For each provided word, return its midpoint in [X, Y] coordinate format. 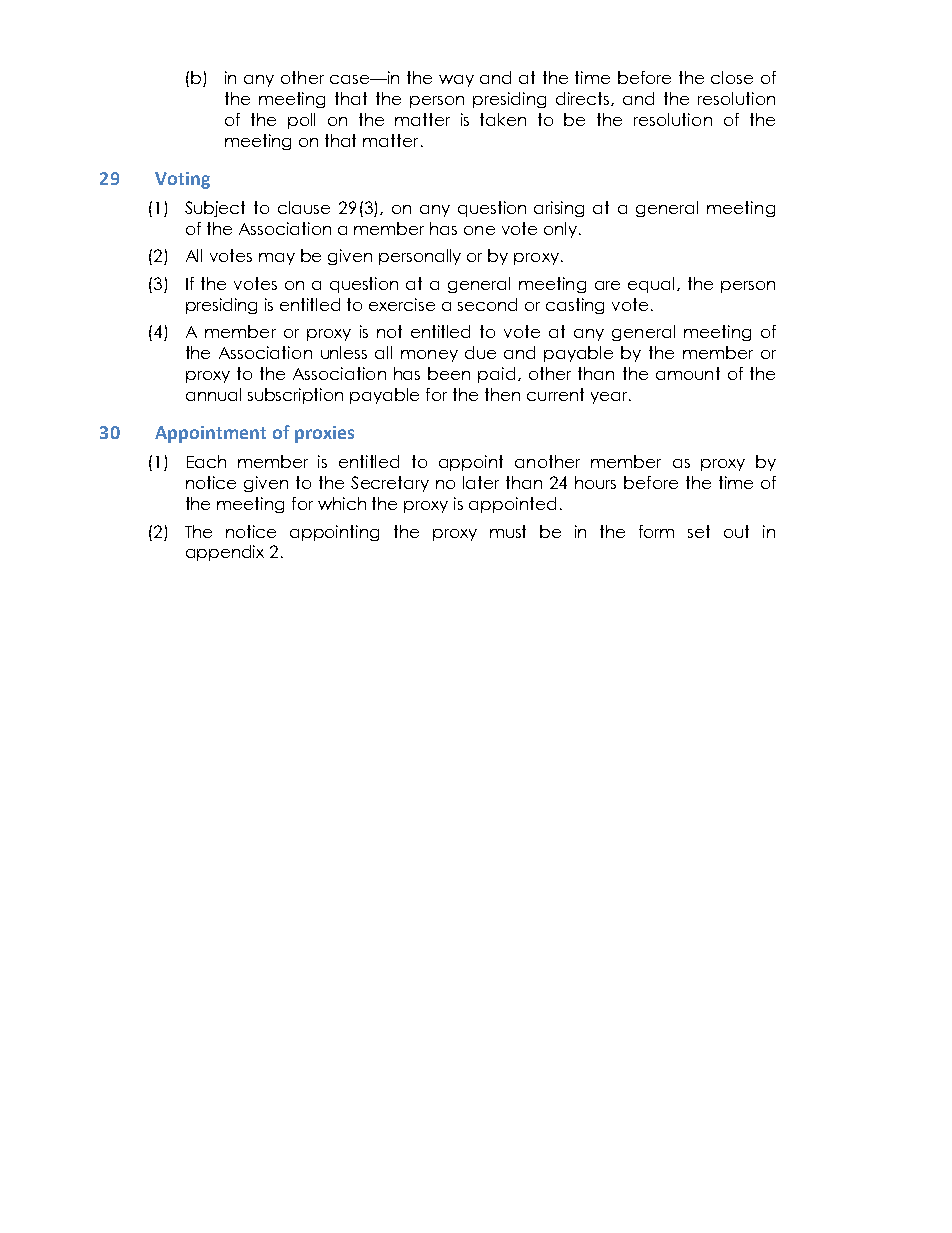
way [456, 81]
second [487, 304]
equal [651, 285]
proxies [324, 434]
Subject [215, 209]
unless [344, 352]
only [562, 230]
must [508, 531]
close [732, 77]
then [502, 394]
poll [301, 121]
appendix [225, 553]
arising [559, 209]
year [610, 398]
